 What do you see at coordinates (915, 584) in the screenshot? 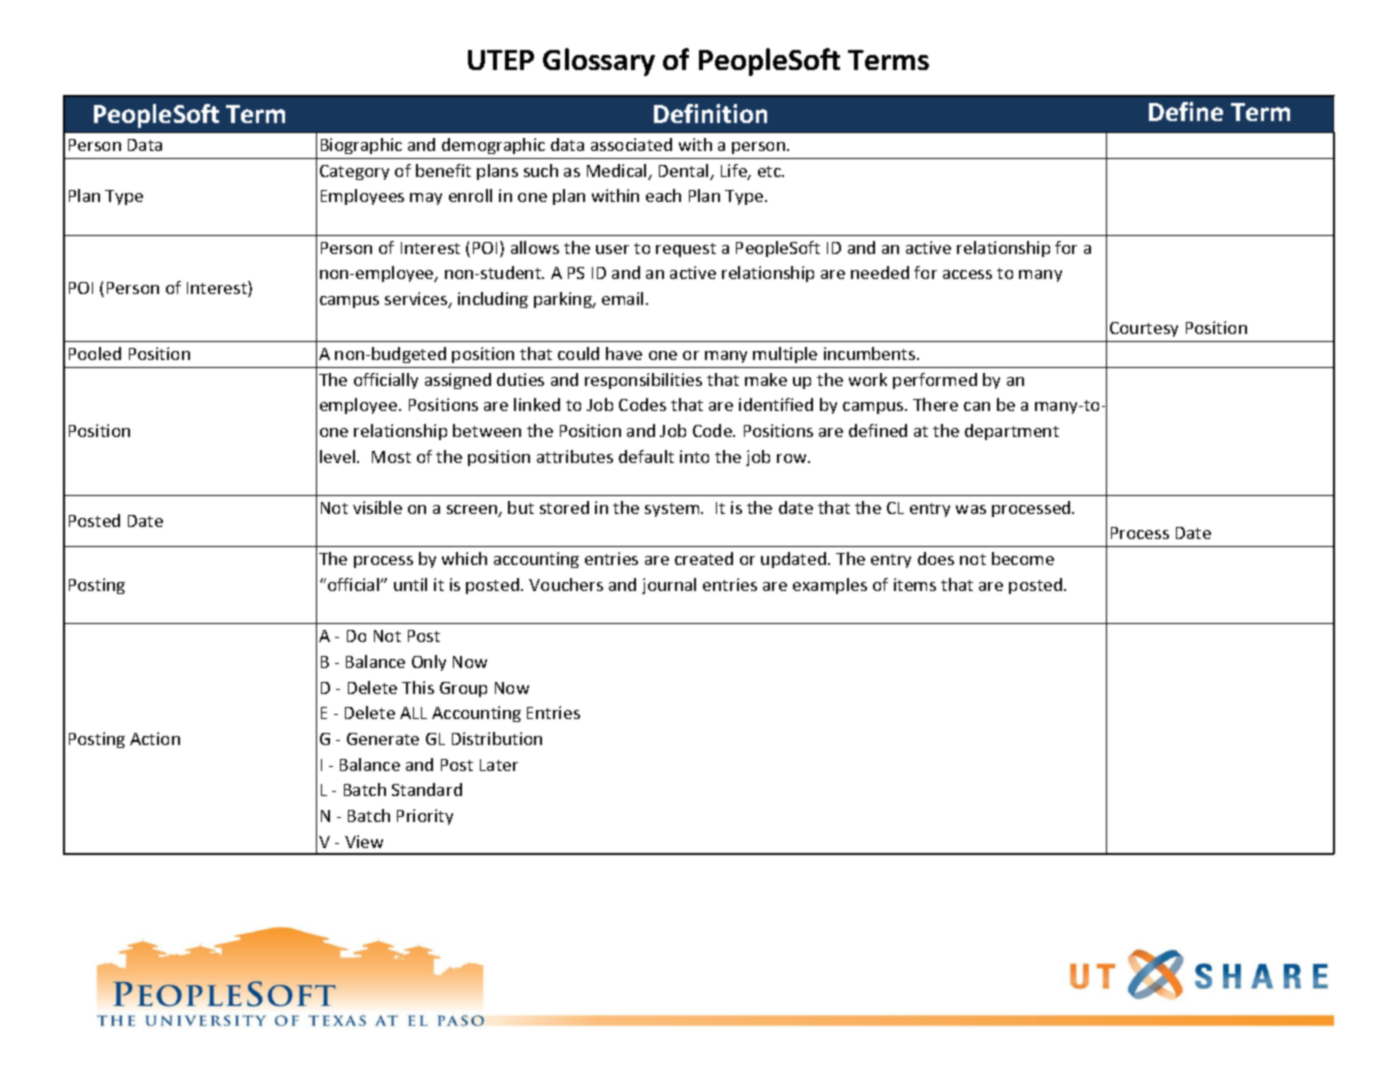
I see `items` at bounding box center [915, 584].
